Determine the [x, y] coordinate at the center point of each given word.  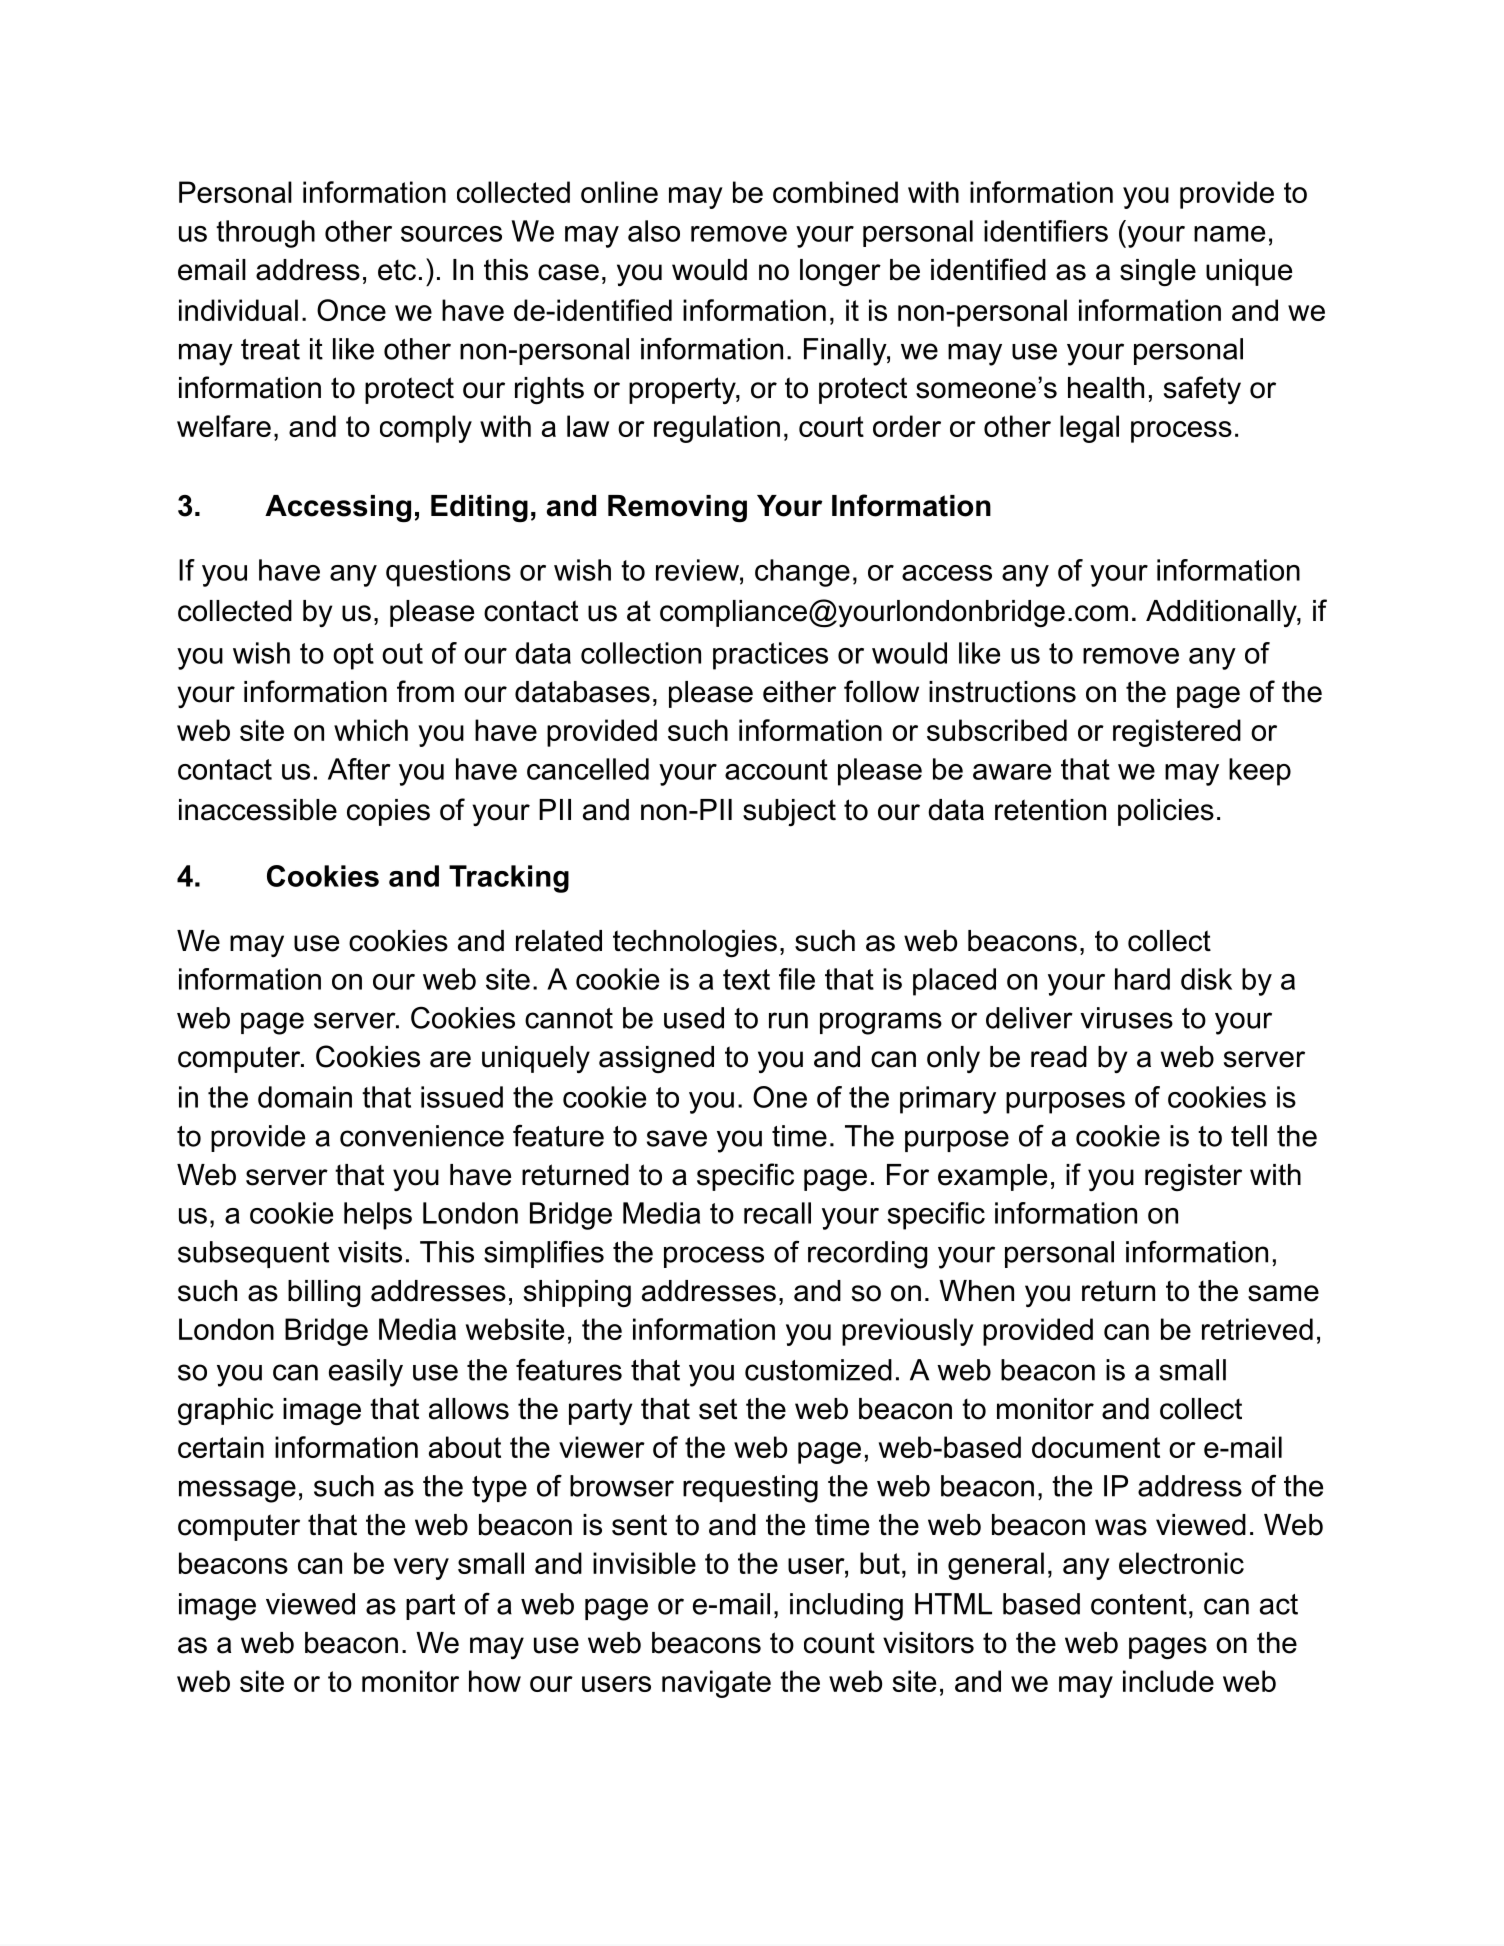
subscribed [997, 730]
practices [770, 656]
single [1158, 272]
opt [353, 656]
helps [378, 1216]
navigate [716, 1684]
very [421, 1569]
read [1059, 1057]
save [677, 1138]
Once [351, 310]
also [654, 231]
